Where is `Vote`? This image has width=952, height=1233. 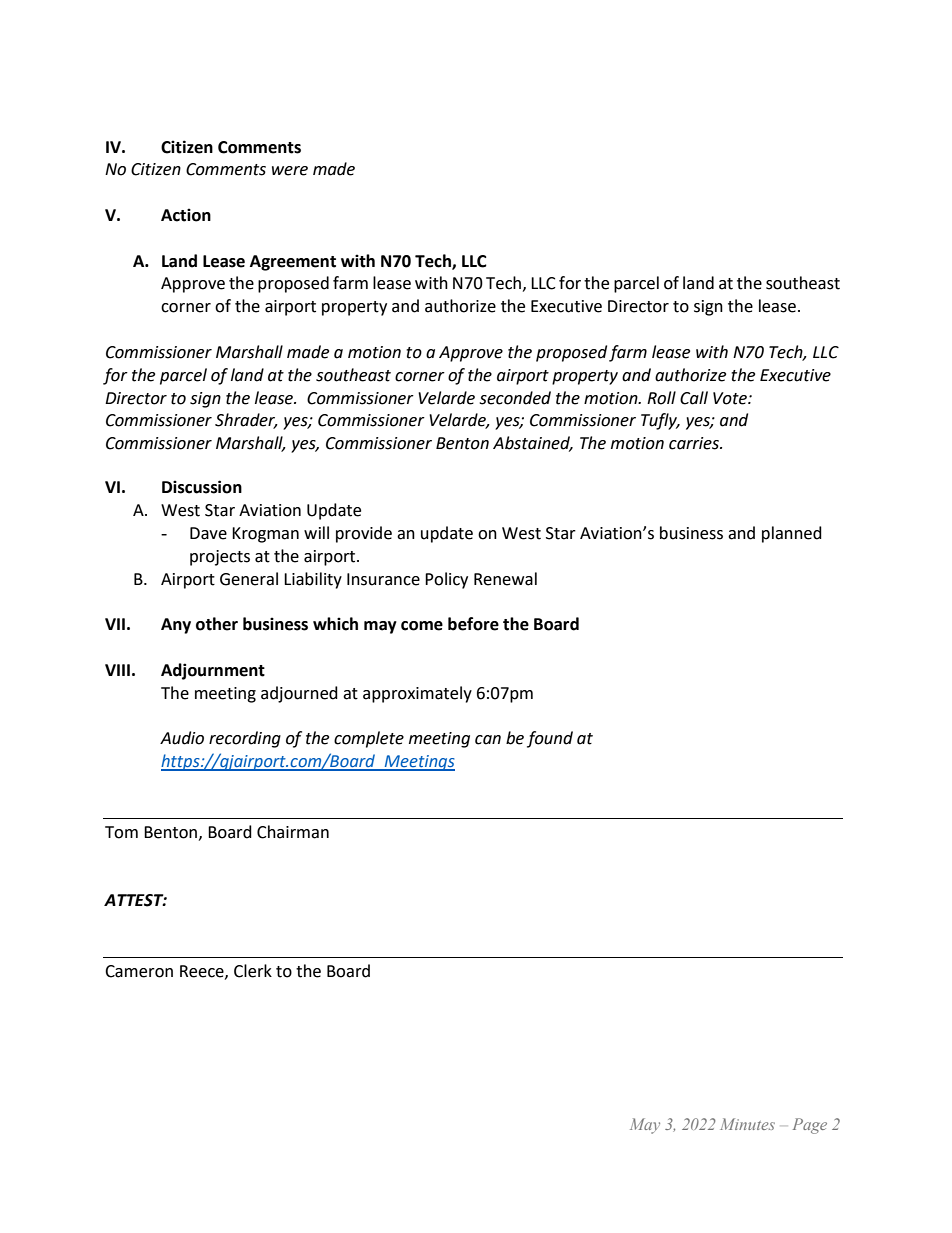 Vote is located at coordinates (731, 398).
